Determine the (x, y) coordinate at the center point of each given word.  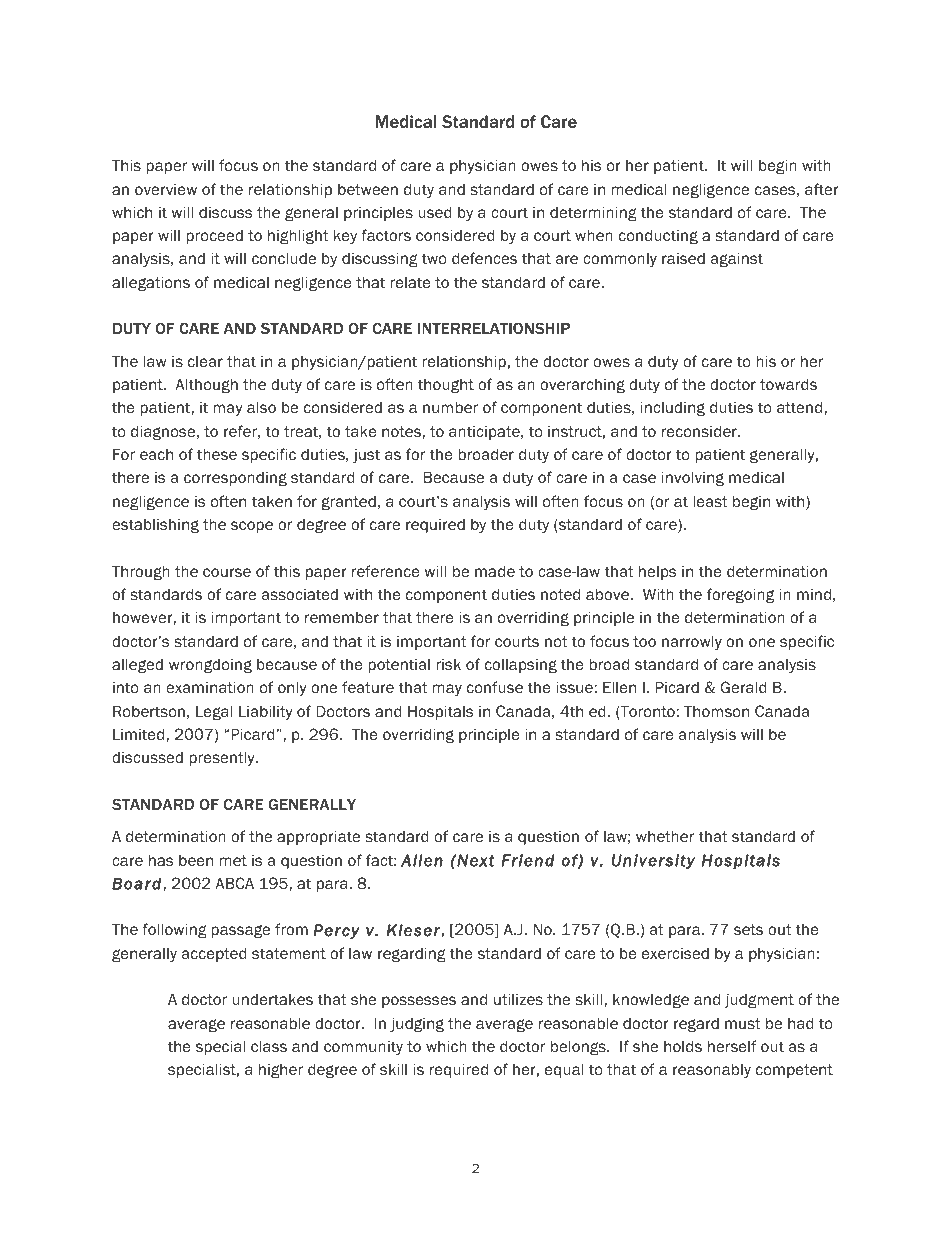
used (435, 212)
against (737, 259)
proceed (214, 237)
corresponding (235, 479)
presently (223, 758)
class (269, 1046)
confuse (495, 687)
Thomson (716, 711)
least (710, 501)
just (366, 456)
